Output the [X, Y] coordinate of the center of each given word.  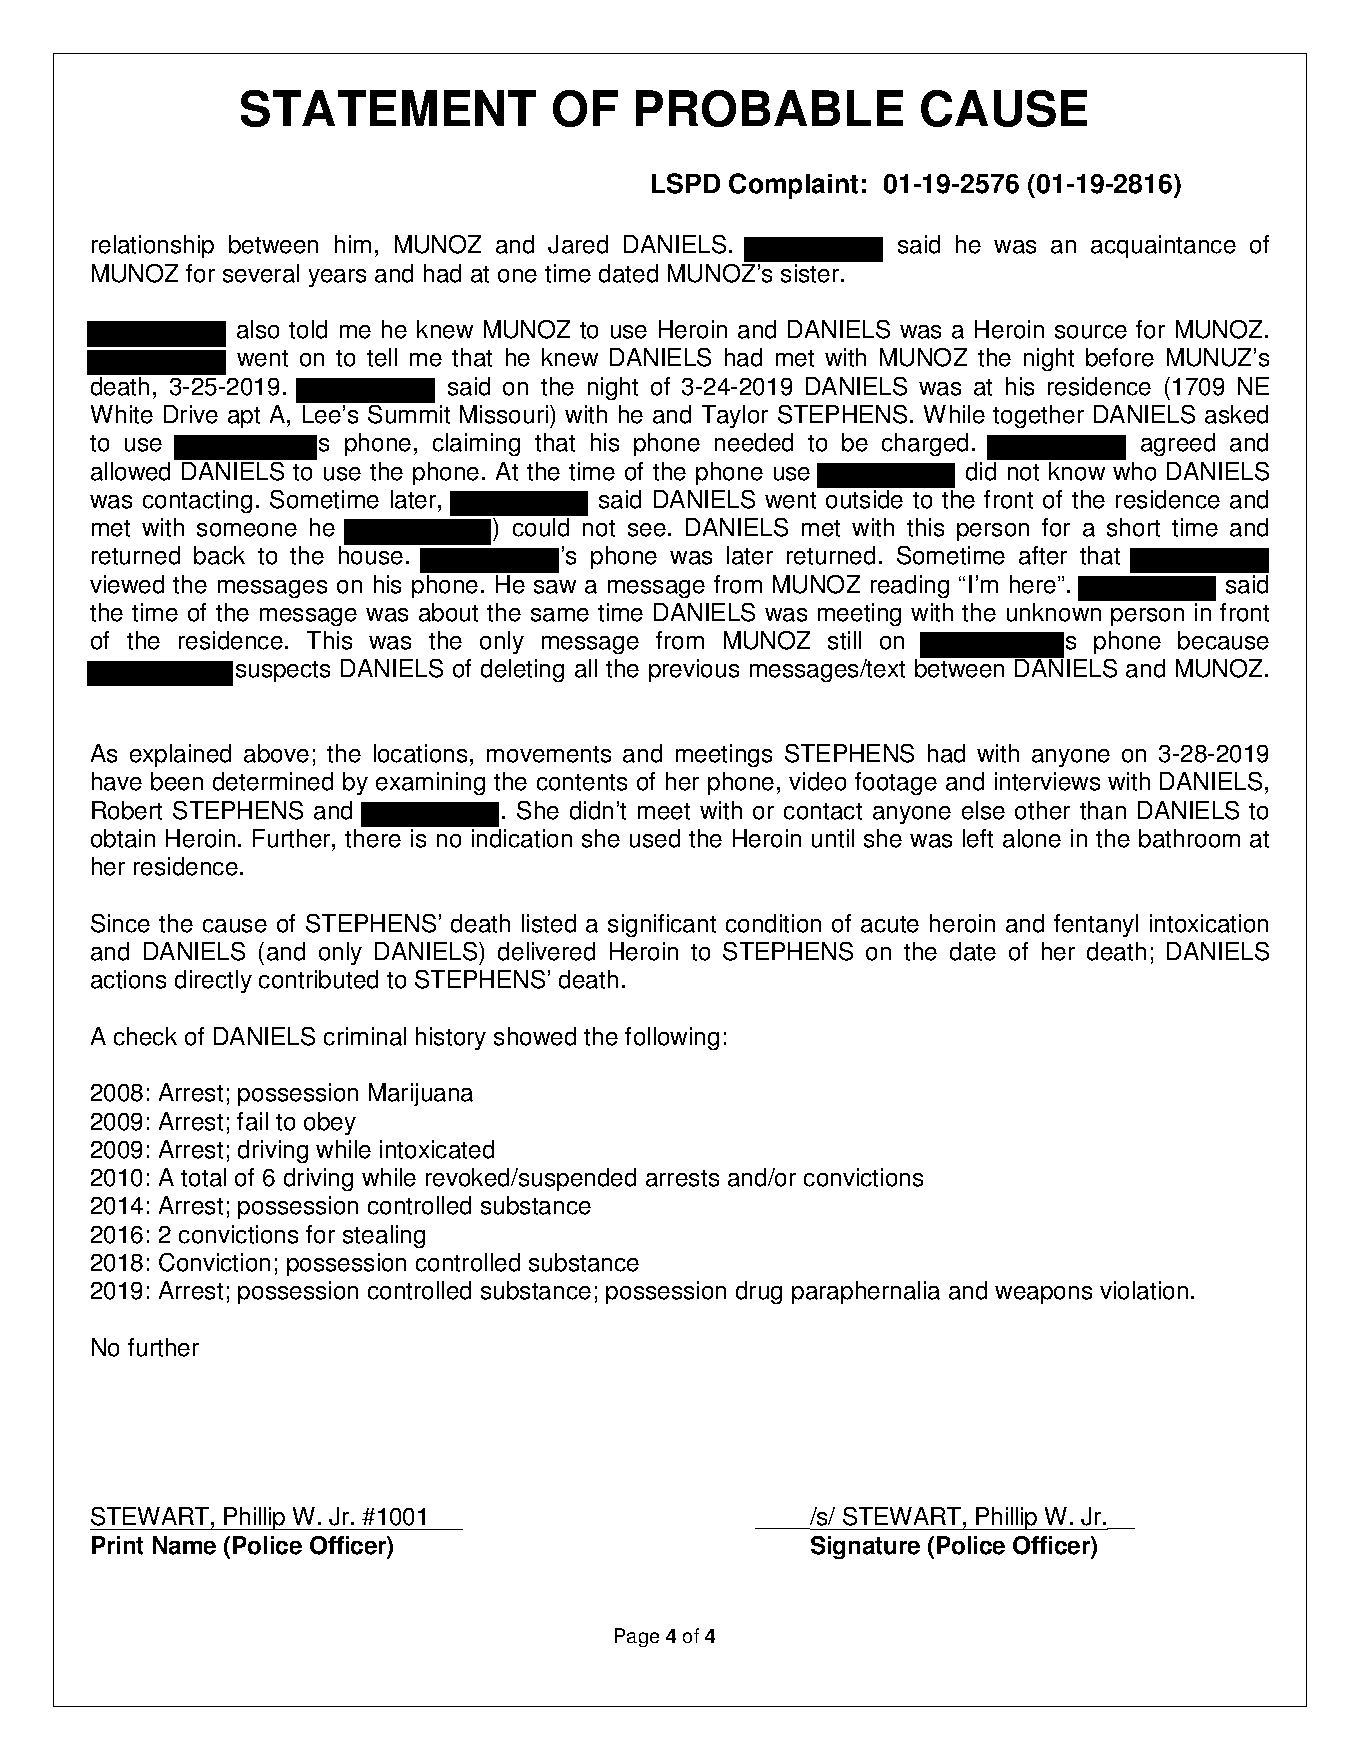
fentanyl [1096, 925]
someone [247, 530]
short [1133, 527]
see [647, 530]
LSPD [686, 183]
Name [184, 1545]
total [203, 1177]
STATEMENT [388, 108]
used [655, 838]
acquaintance [1163, 246]
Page [637, 1637]
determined [273, 781]
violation [1144, 1290]
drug [759, 1292]
